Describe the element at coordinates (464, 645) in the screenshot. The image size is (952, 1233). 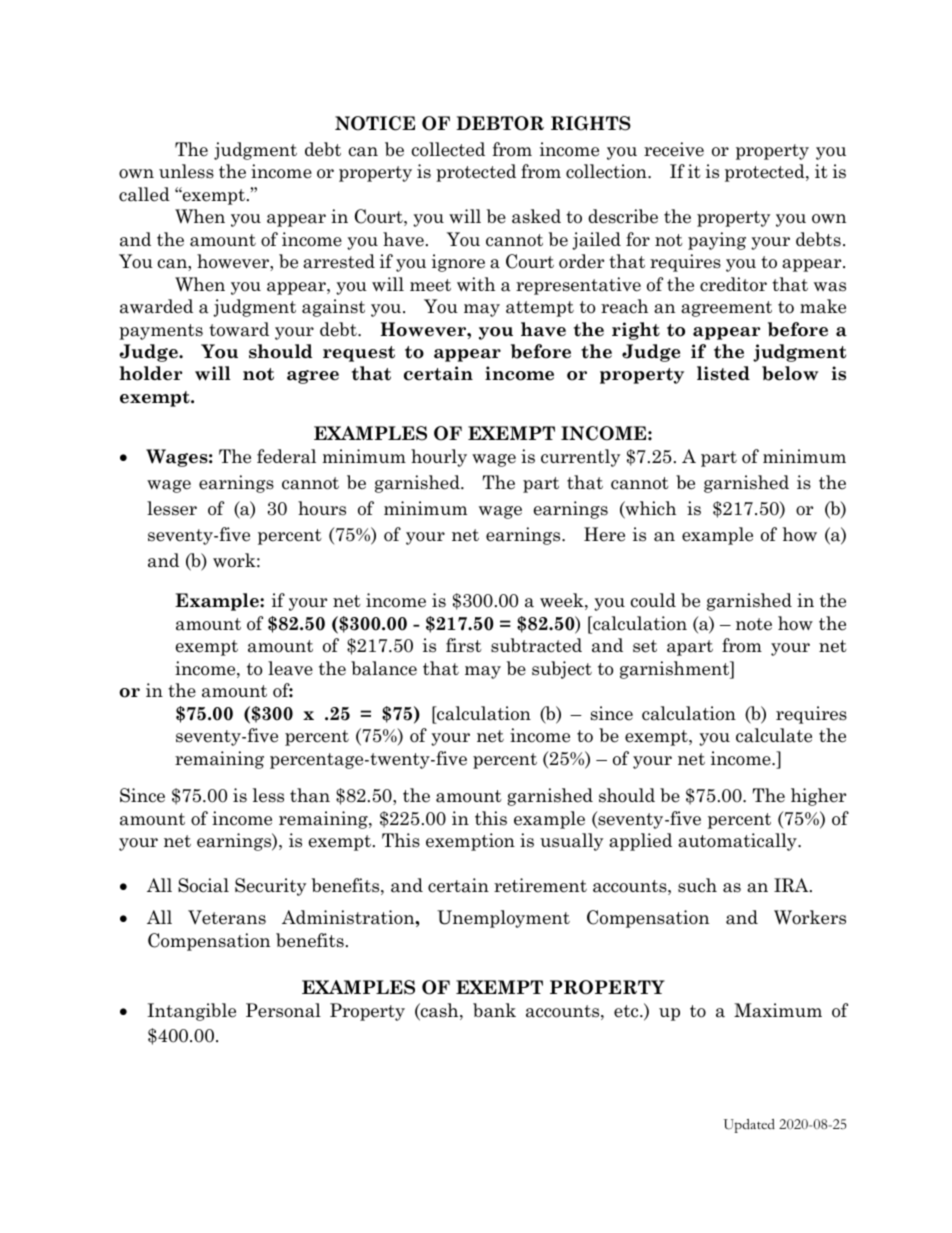
I see `first` at that location.
